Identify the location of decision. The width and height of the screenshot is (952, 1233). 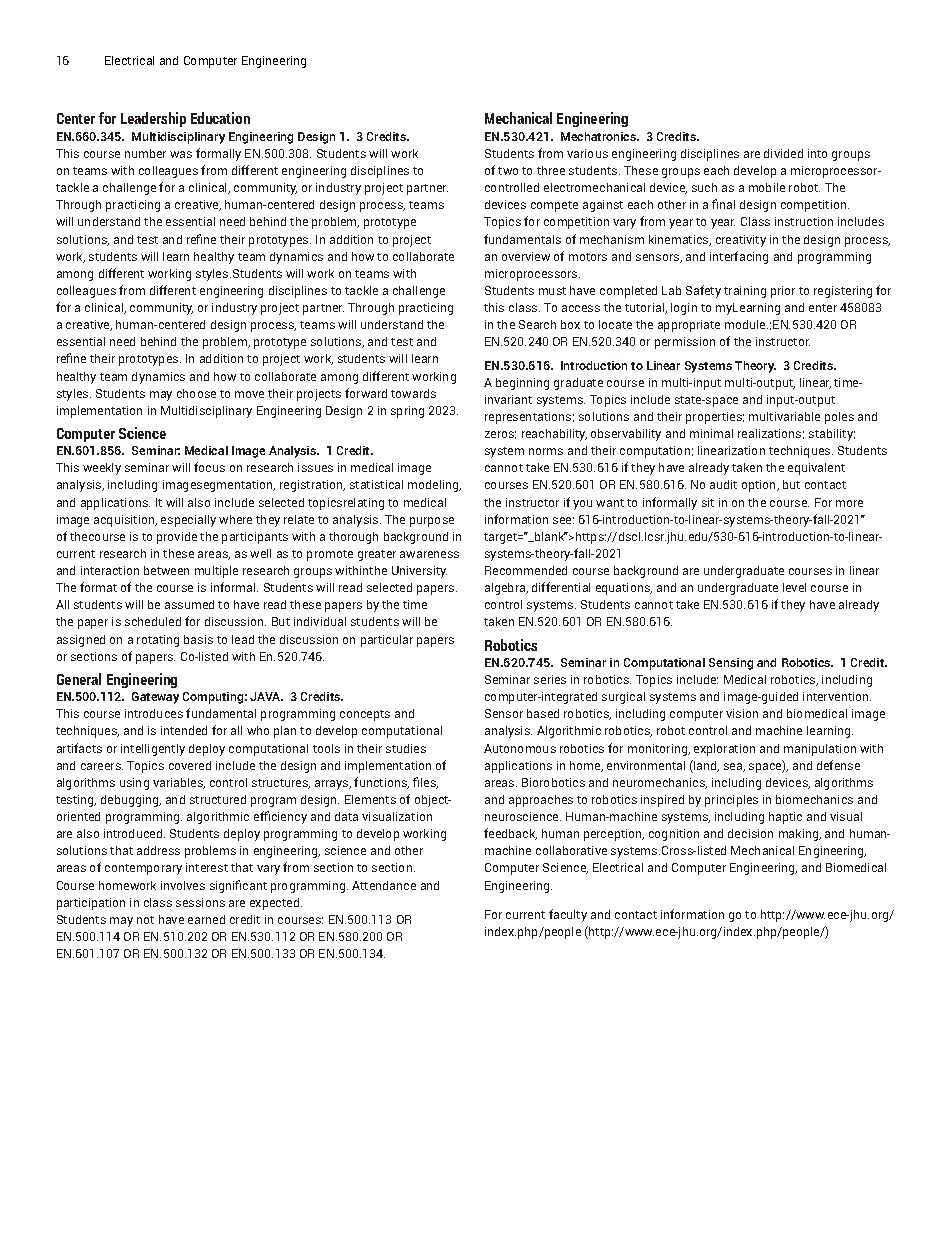
(750, 833).
